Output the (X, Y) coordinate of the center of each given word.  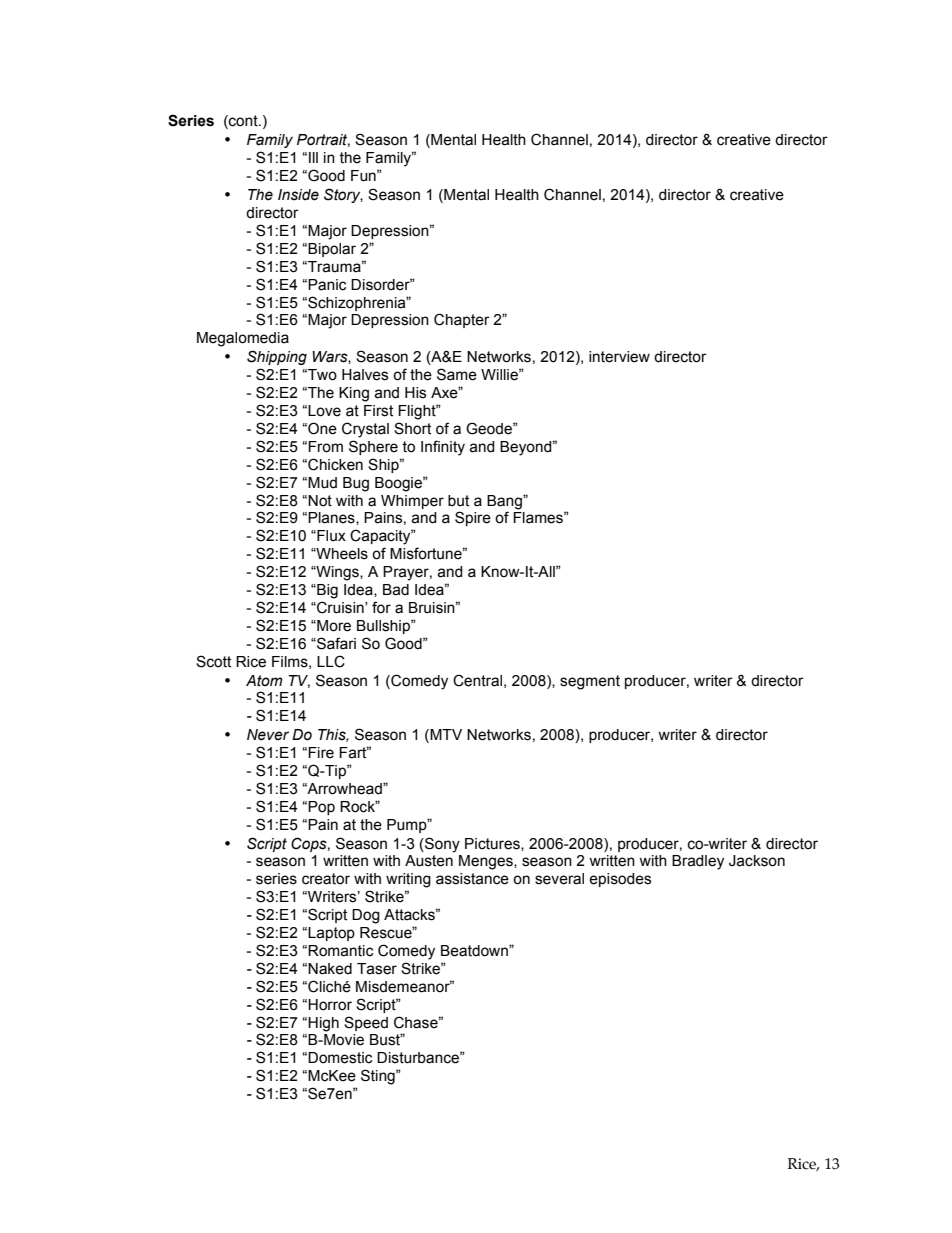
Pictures (493, 844)
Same (457, 374)
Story (343, 195)
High (323, 1024)
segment (590, 682)
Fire (321, 753)
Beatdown (475, 951)
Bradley (698, 862)
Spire (473, 518)
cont (243, 122)
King (354, 394)
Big (326, 591)
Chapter (462, 320)
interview (619, 357)
